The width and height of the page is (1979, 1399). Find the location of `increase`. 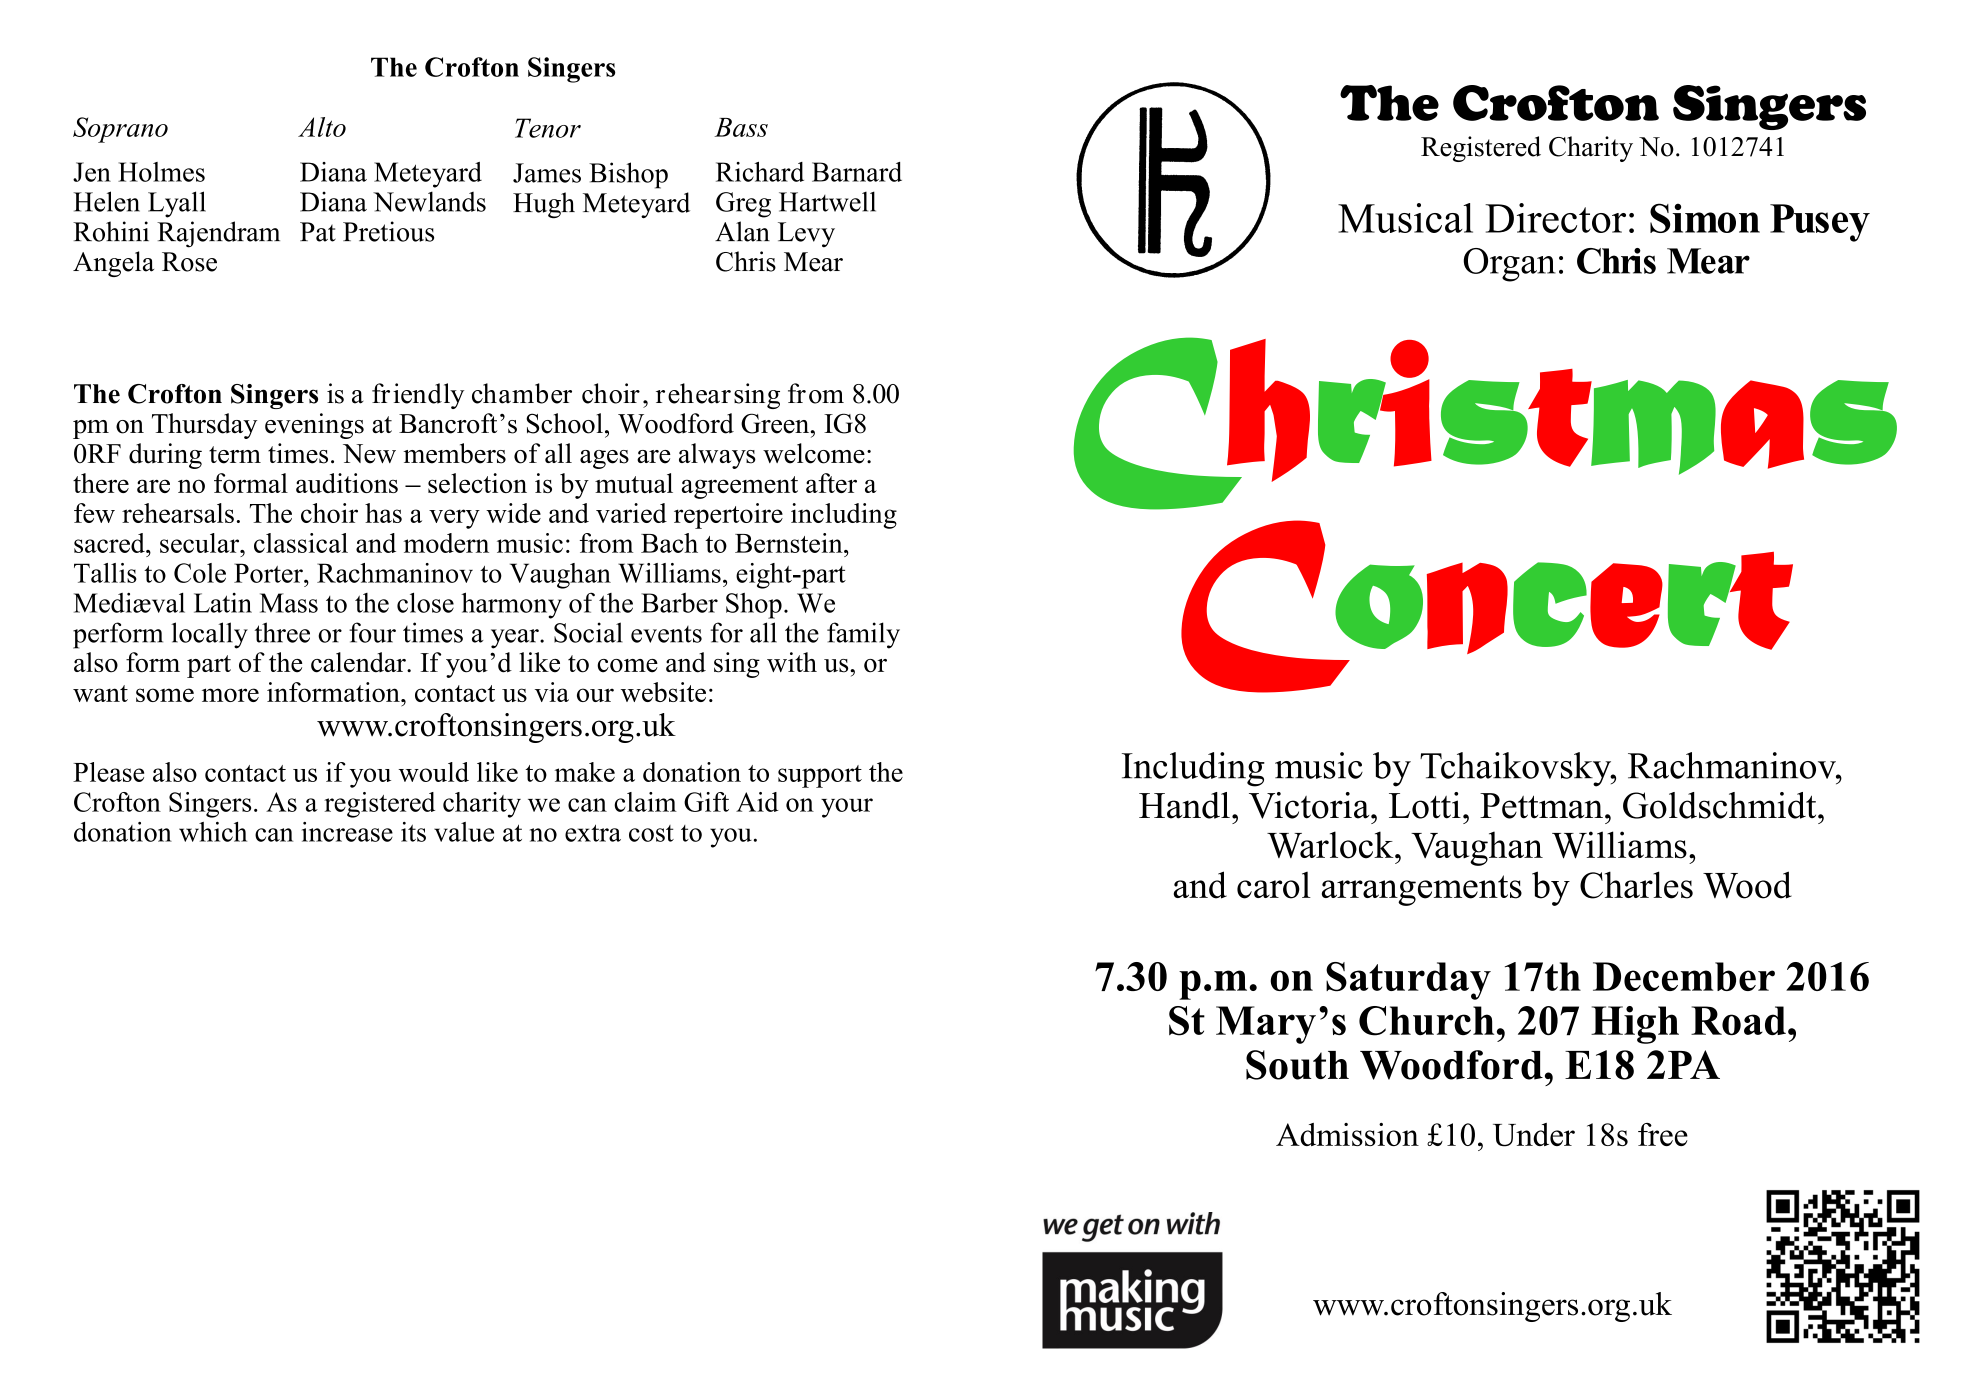

increase is located at coordinates (347, 832).
